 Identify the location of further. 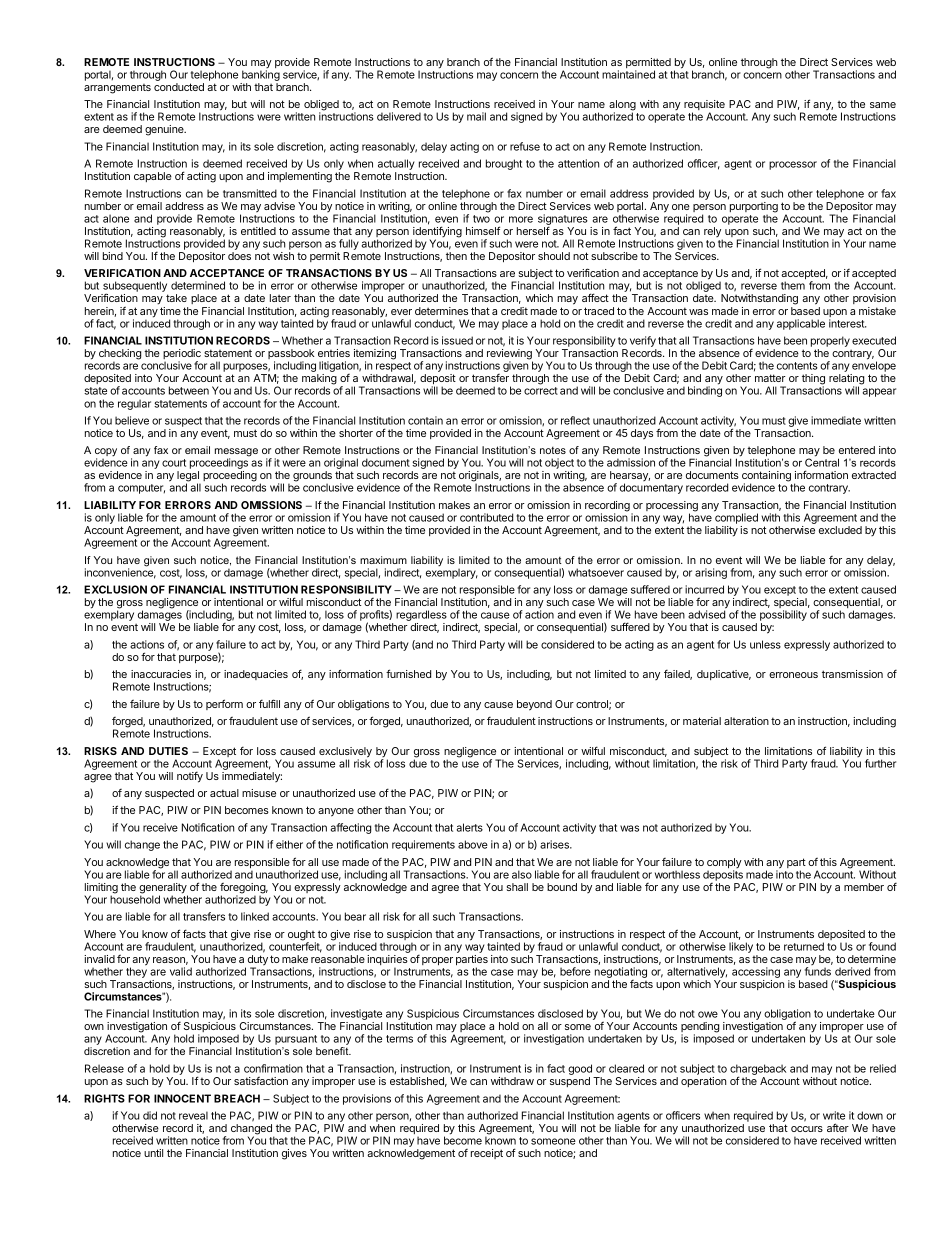
(880, 763).
